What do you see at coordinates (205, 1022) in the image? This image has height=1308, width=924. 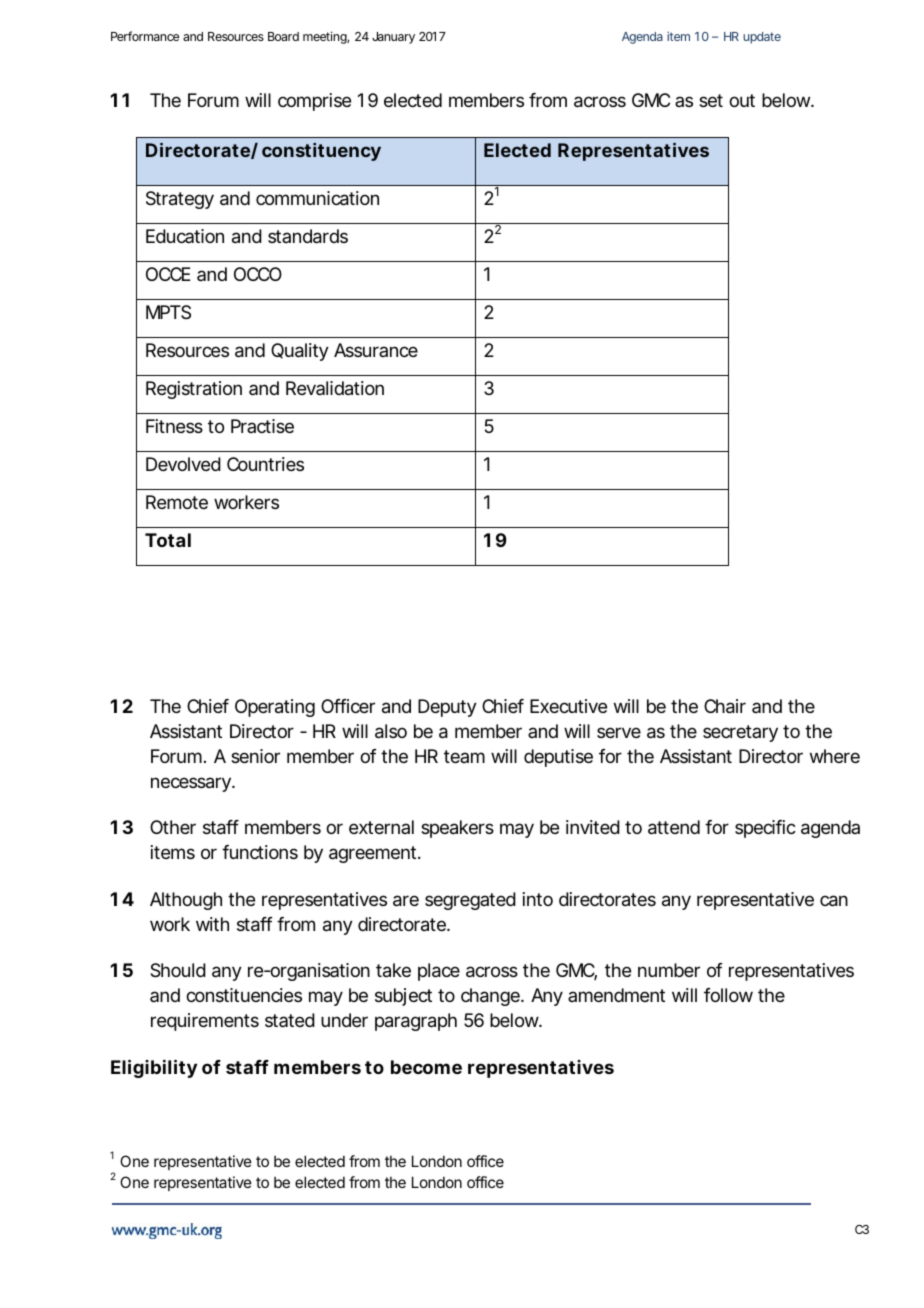 I see `requirements` at bounding box center [205, 1022].
